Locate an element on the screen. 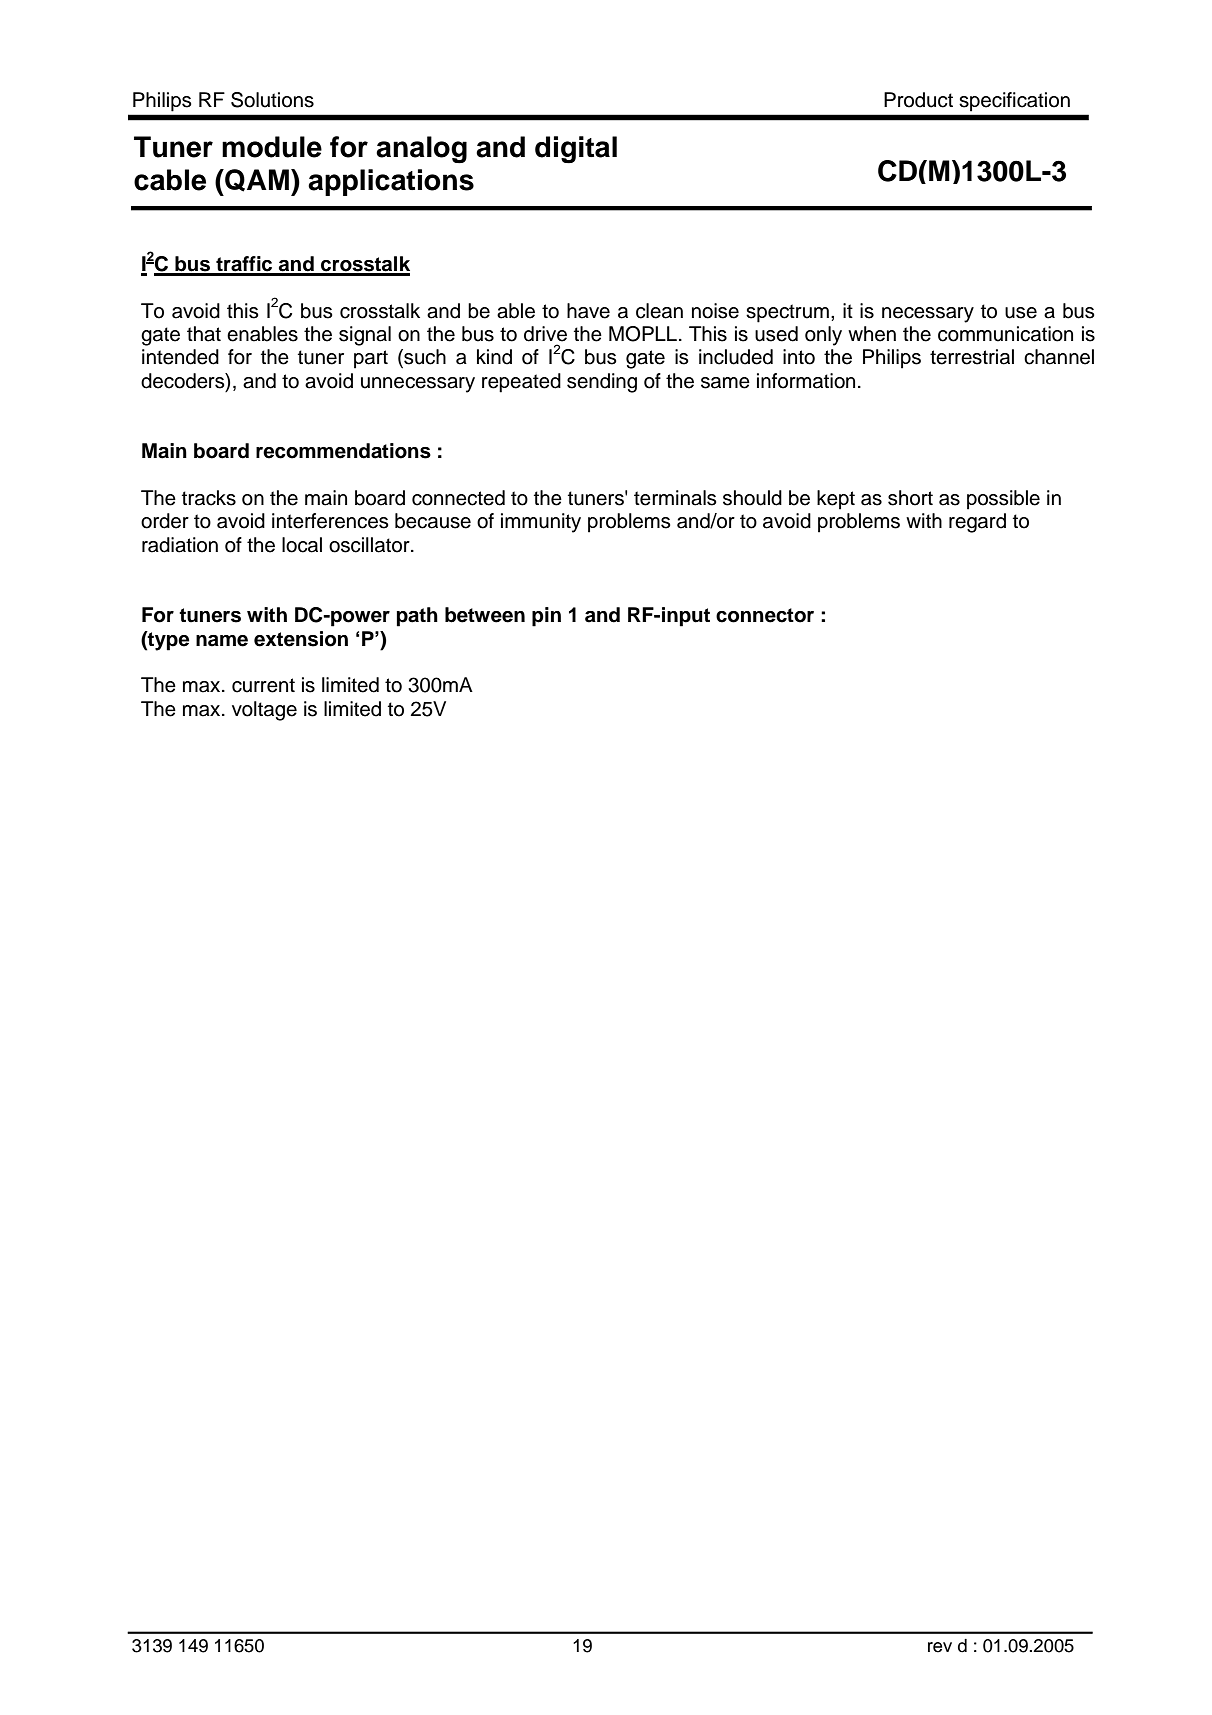 This screenshot has height=1715, width=1212. module is located at coordinates (272, 147).
